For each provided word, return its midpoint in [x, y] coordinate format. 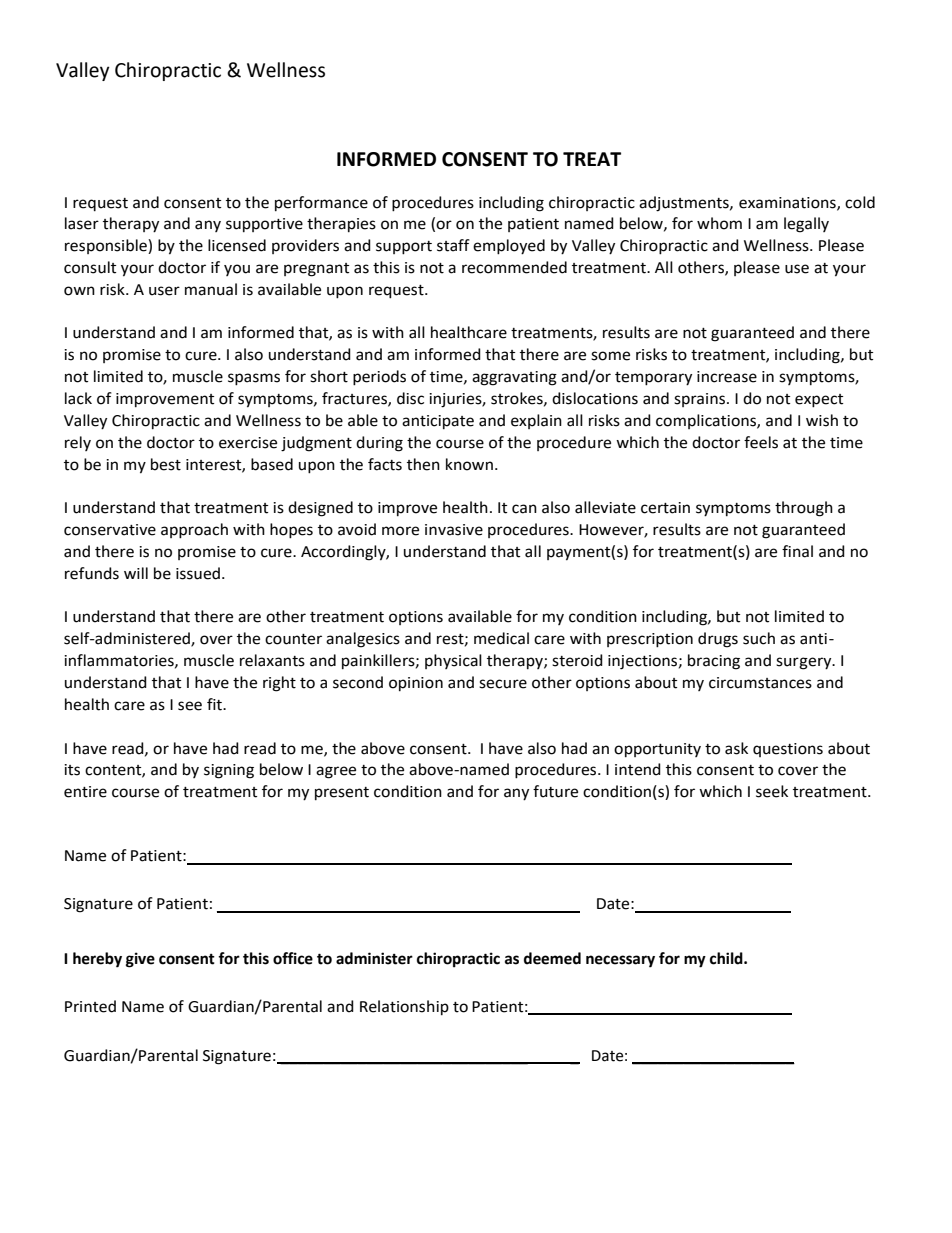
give [140, 960]
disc [410, 398]
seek [772, 791]
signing [229, 771]
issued [198, 573]
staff [453, 245]
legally [806, 225]
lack [78, 398]
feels [761, 442]
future [555, 791]
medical [501, 638]
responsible [107, 246]
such [759, 638]
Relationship [404, 1007]
